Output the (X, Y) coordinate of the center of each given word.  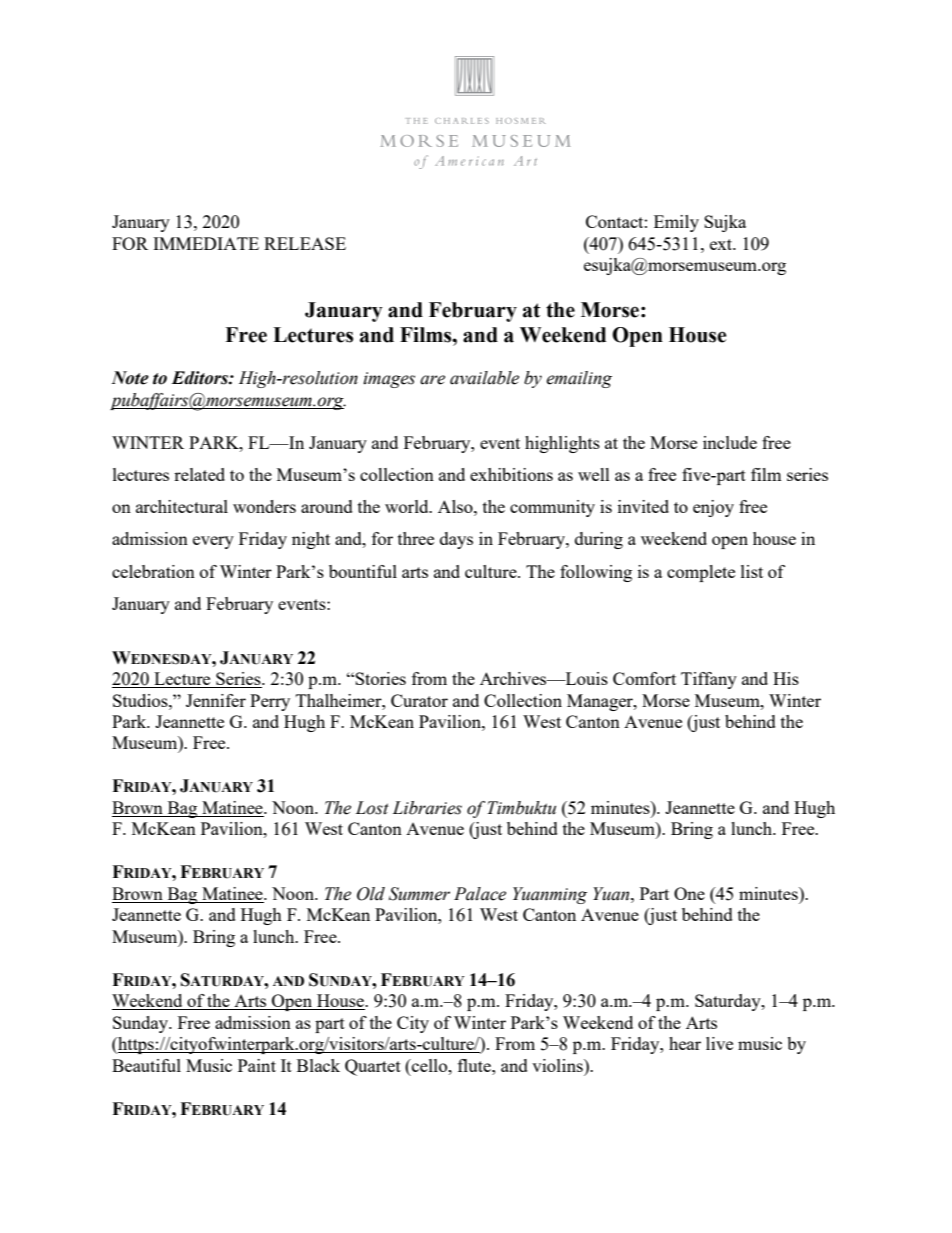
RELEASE (305, 243)
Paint (257, 1065)
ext (722, 244)
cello (430, 1065)
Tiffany (709, 680)
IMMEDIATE (206, 243)
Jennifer (216, 700)
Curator (419, 700)
